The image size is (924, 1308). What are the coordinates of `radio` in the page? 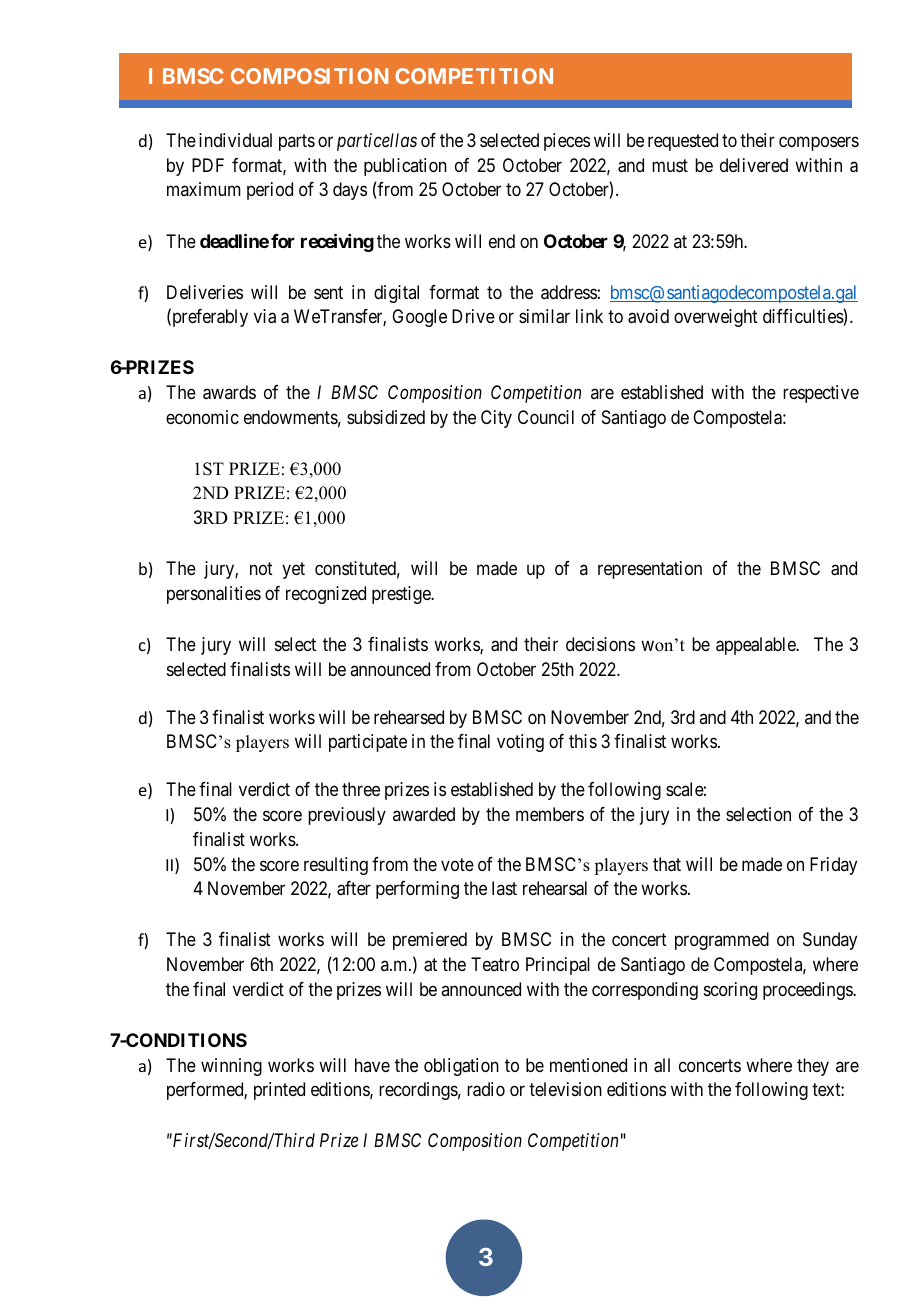 It's located at (486, 1089).
